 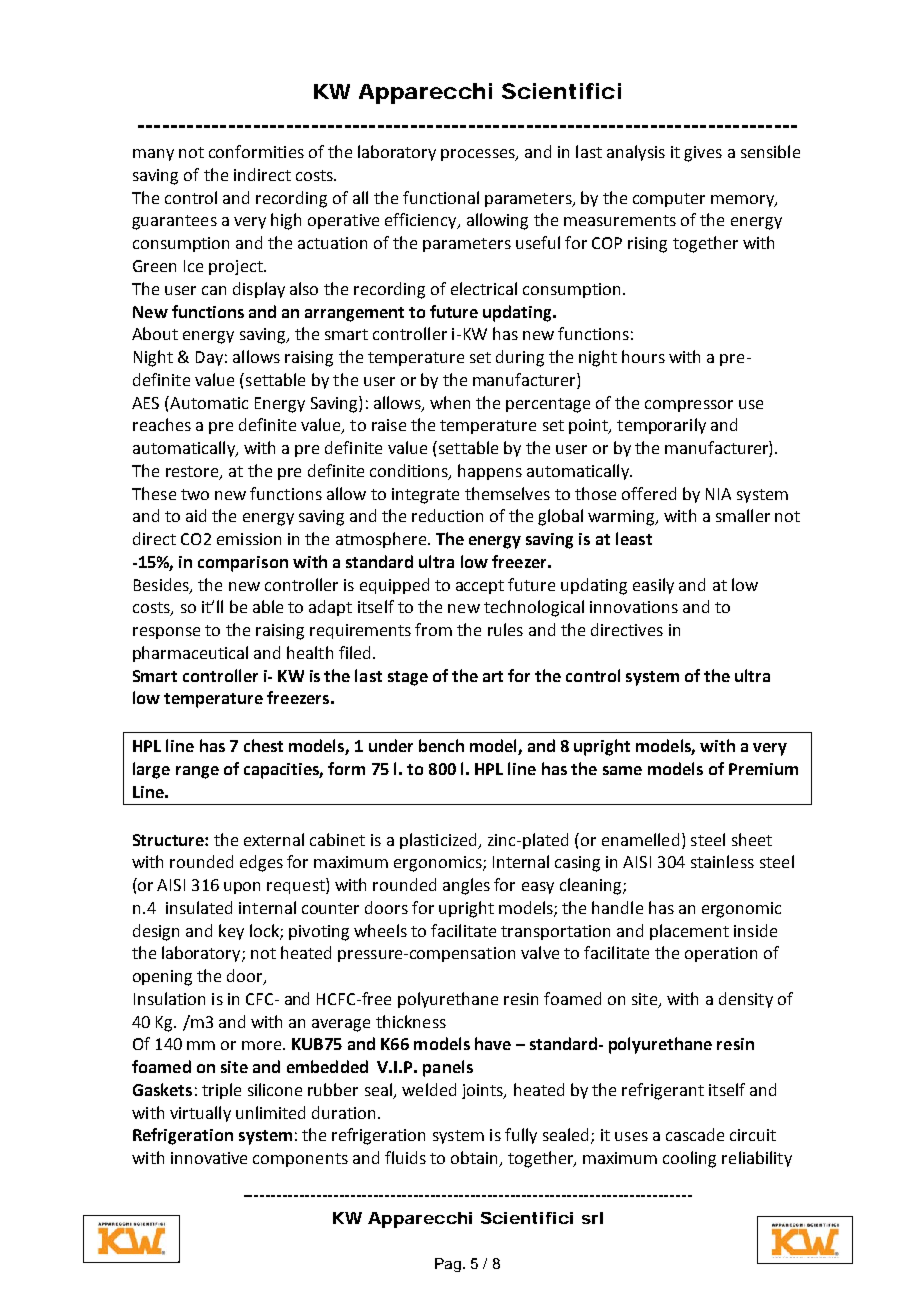 What do you see at coordinates (441, 197) in the screenshot?
I see `functional` at bounding box center [441, 197].
